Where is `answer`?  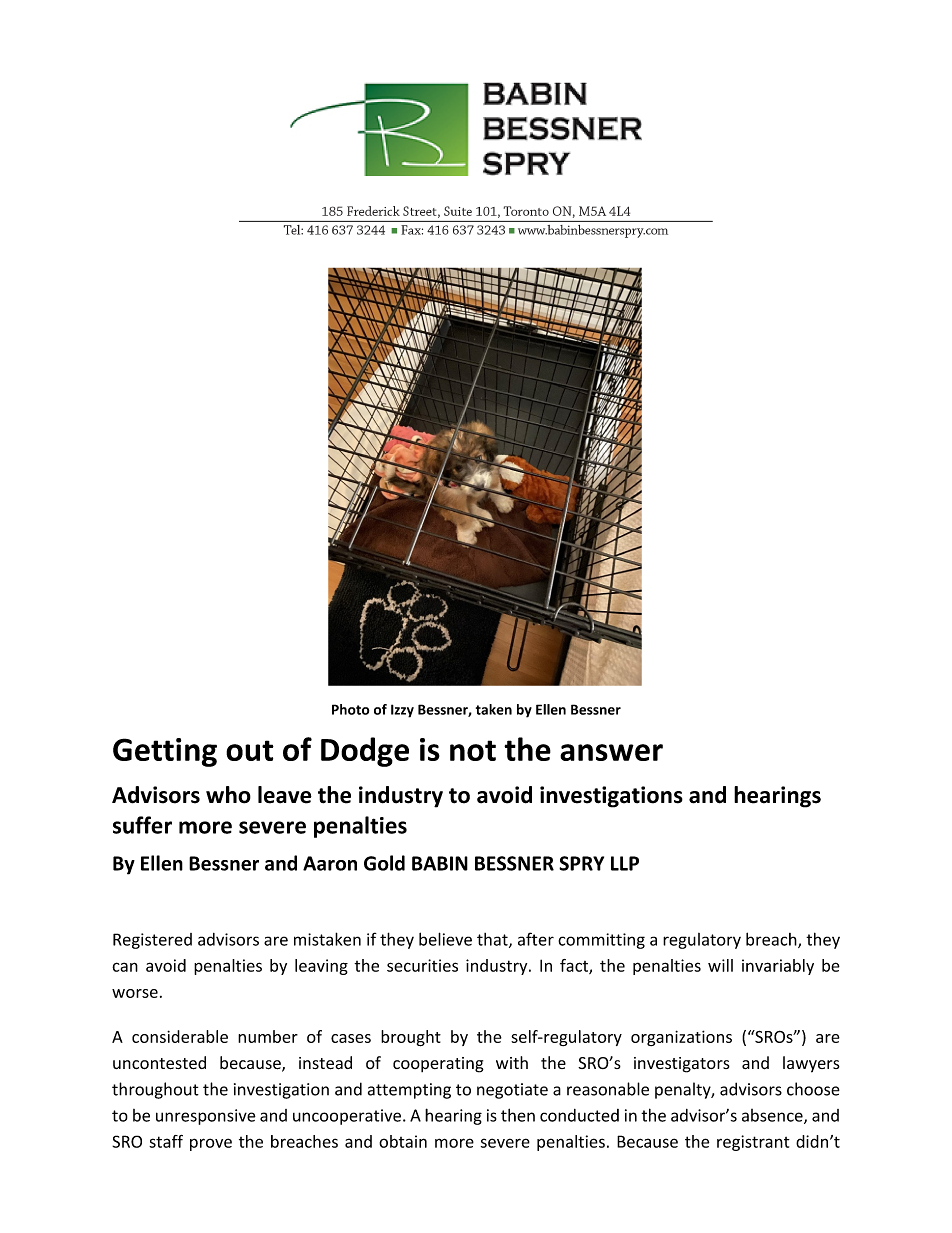
answer is located at coordinates (611, 752).
